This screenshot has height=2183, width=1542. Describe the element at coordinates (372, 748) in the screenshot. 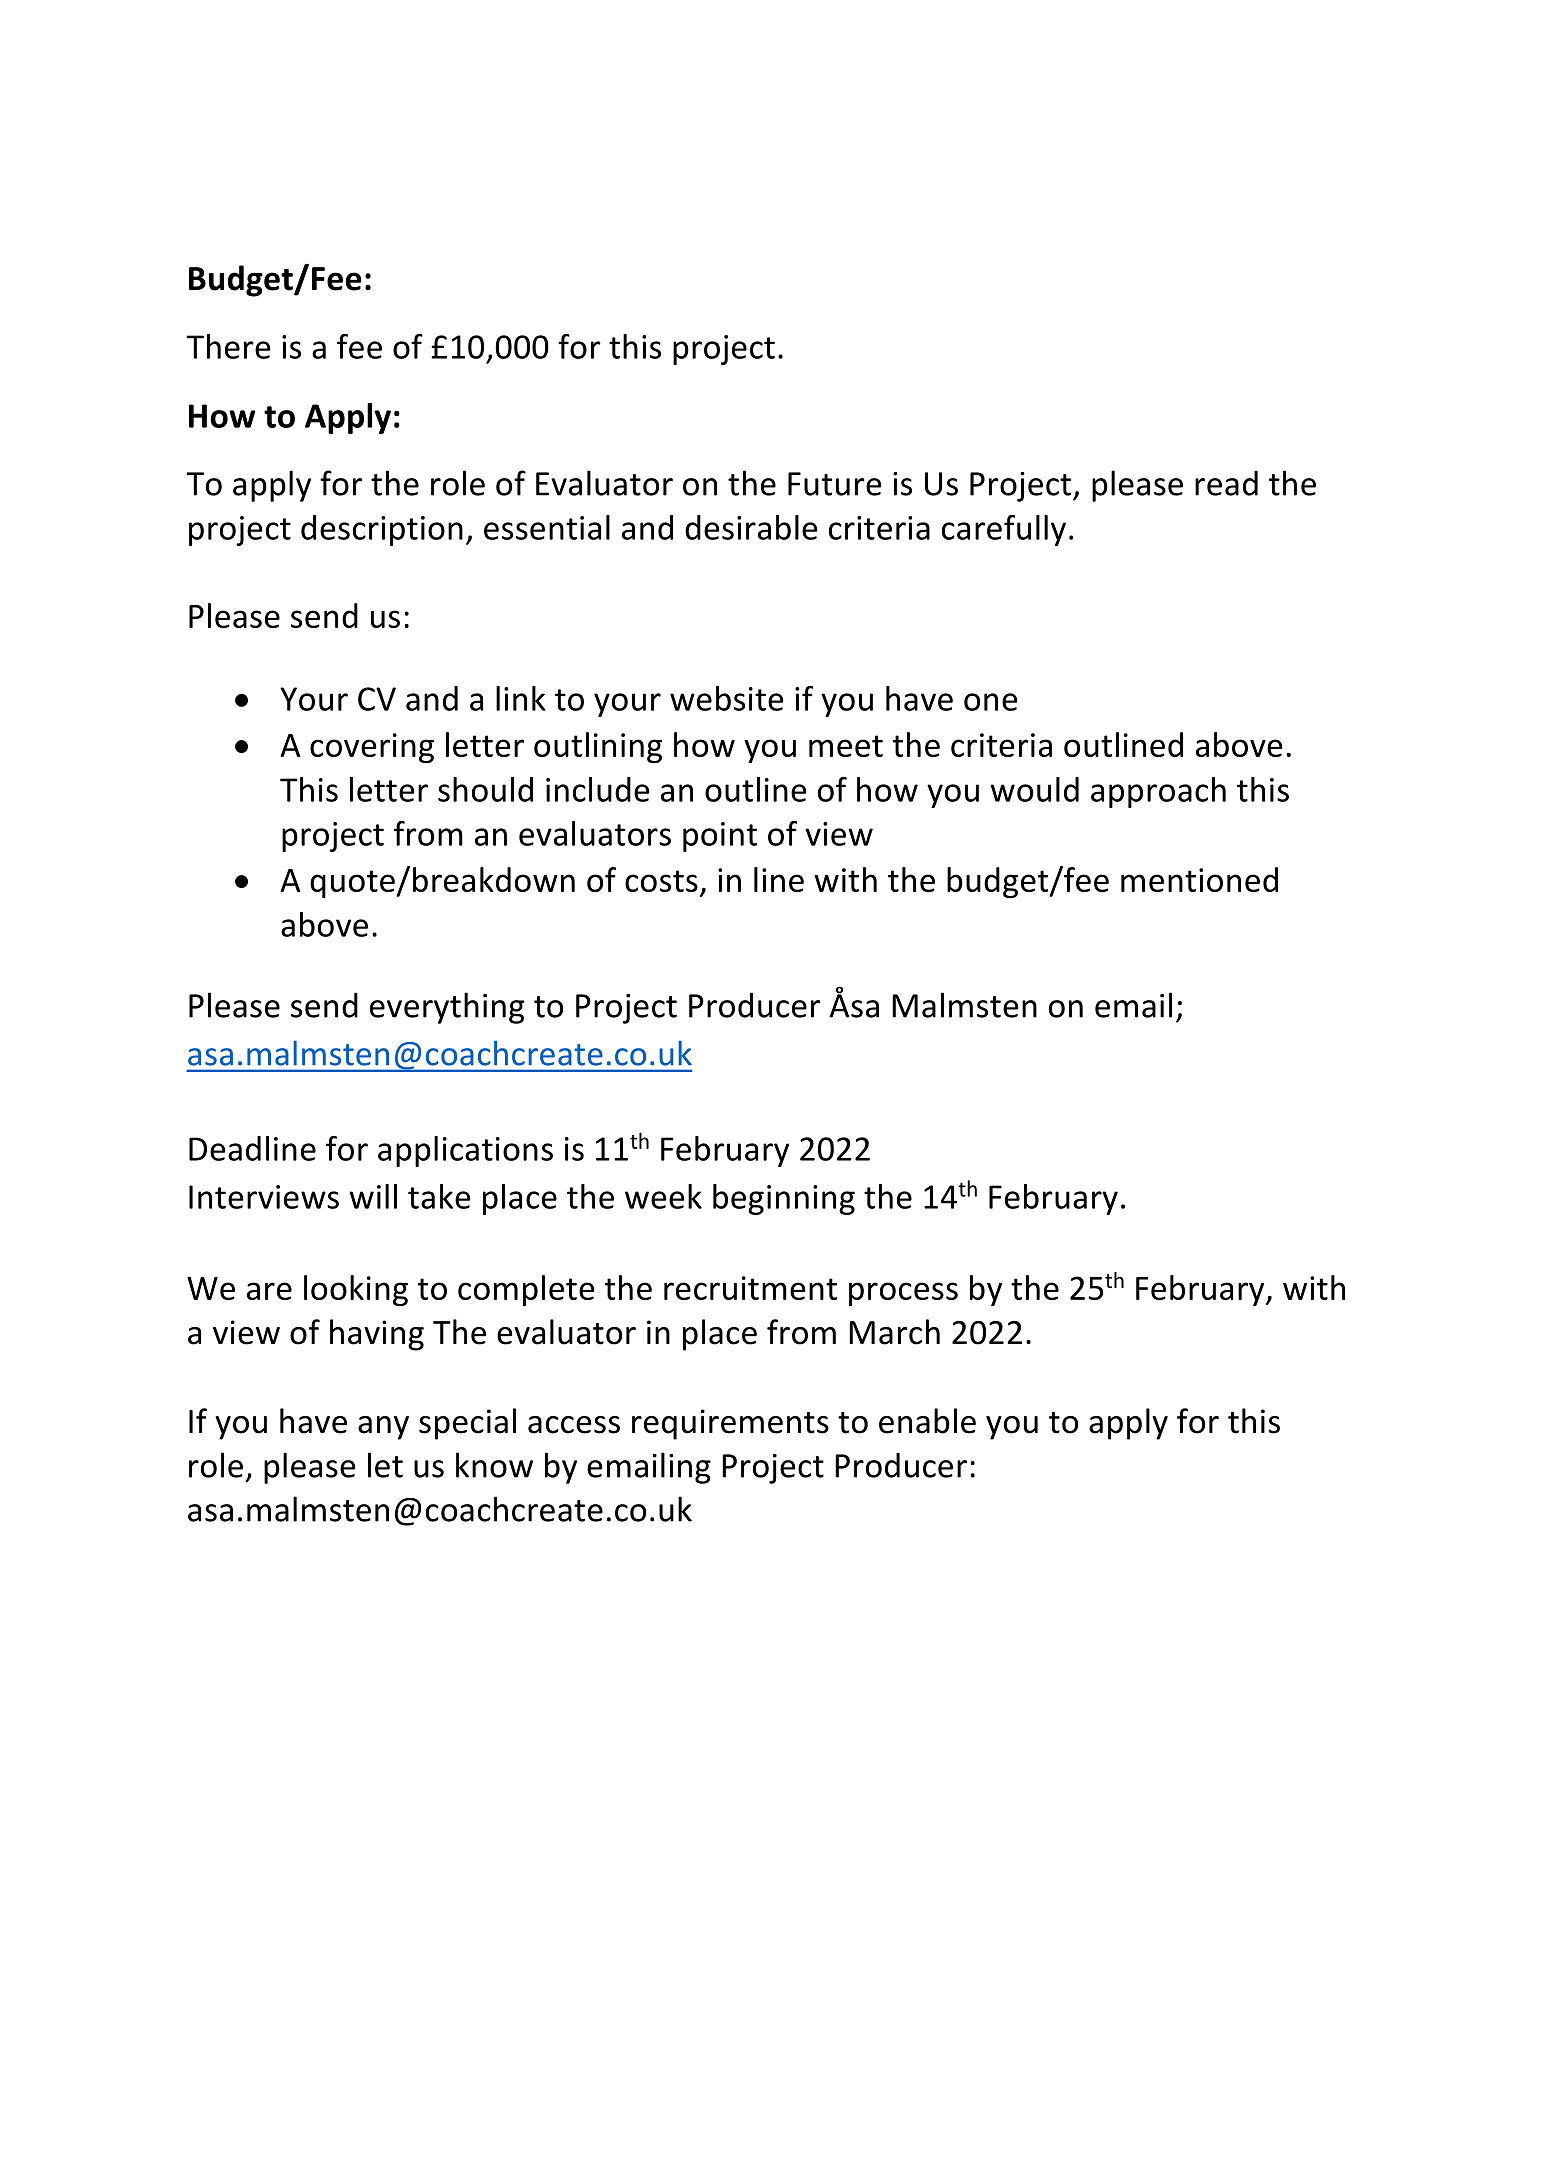

I see `covering` at that location.
